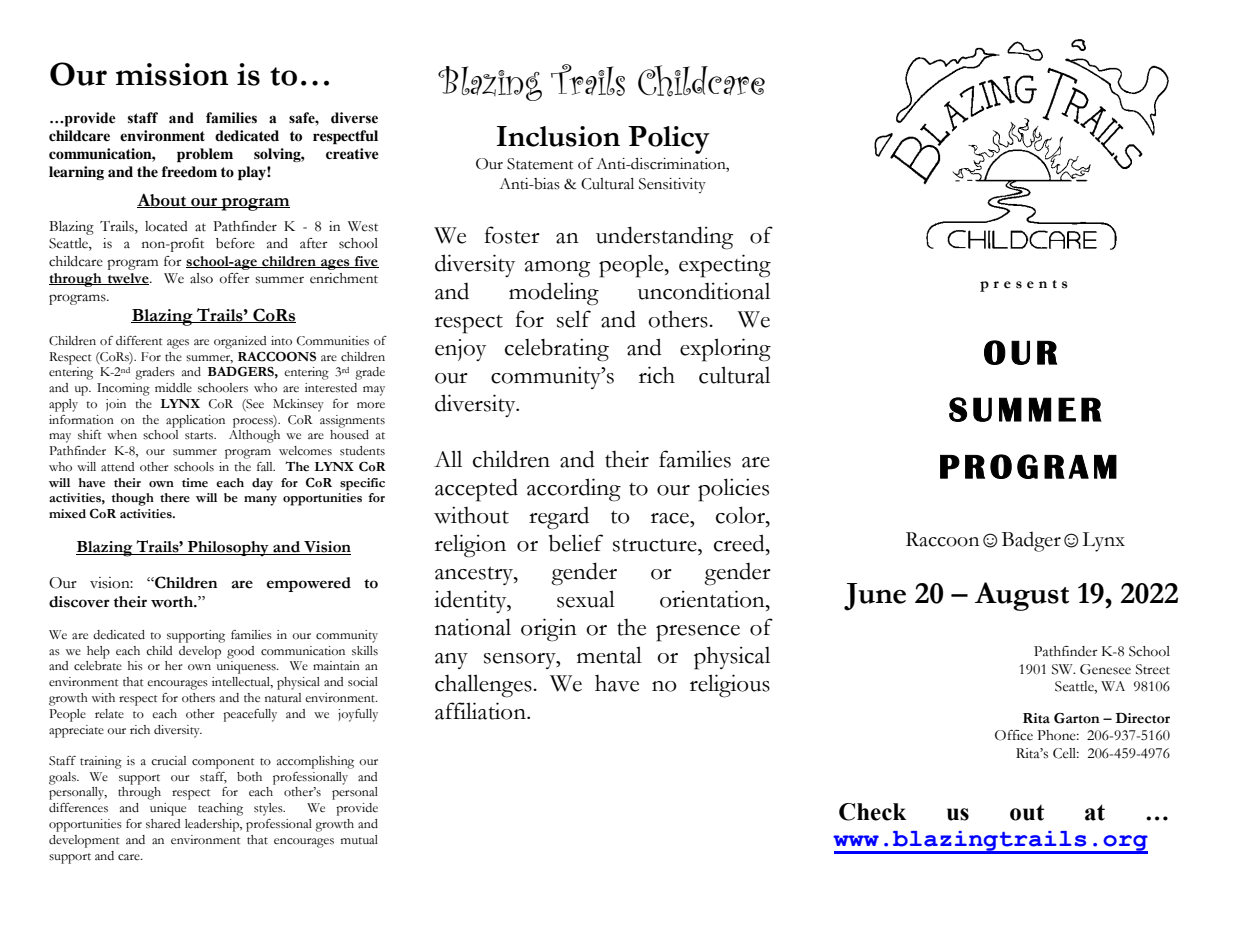 Image resolution: width=1233 pixels, height=952 pixels. What do you see at coordinates (557, 269) in the document?
I see `among` at bounding box center [557, 269].
